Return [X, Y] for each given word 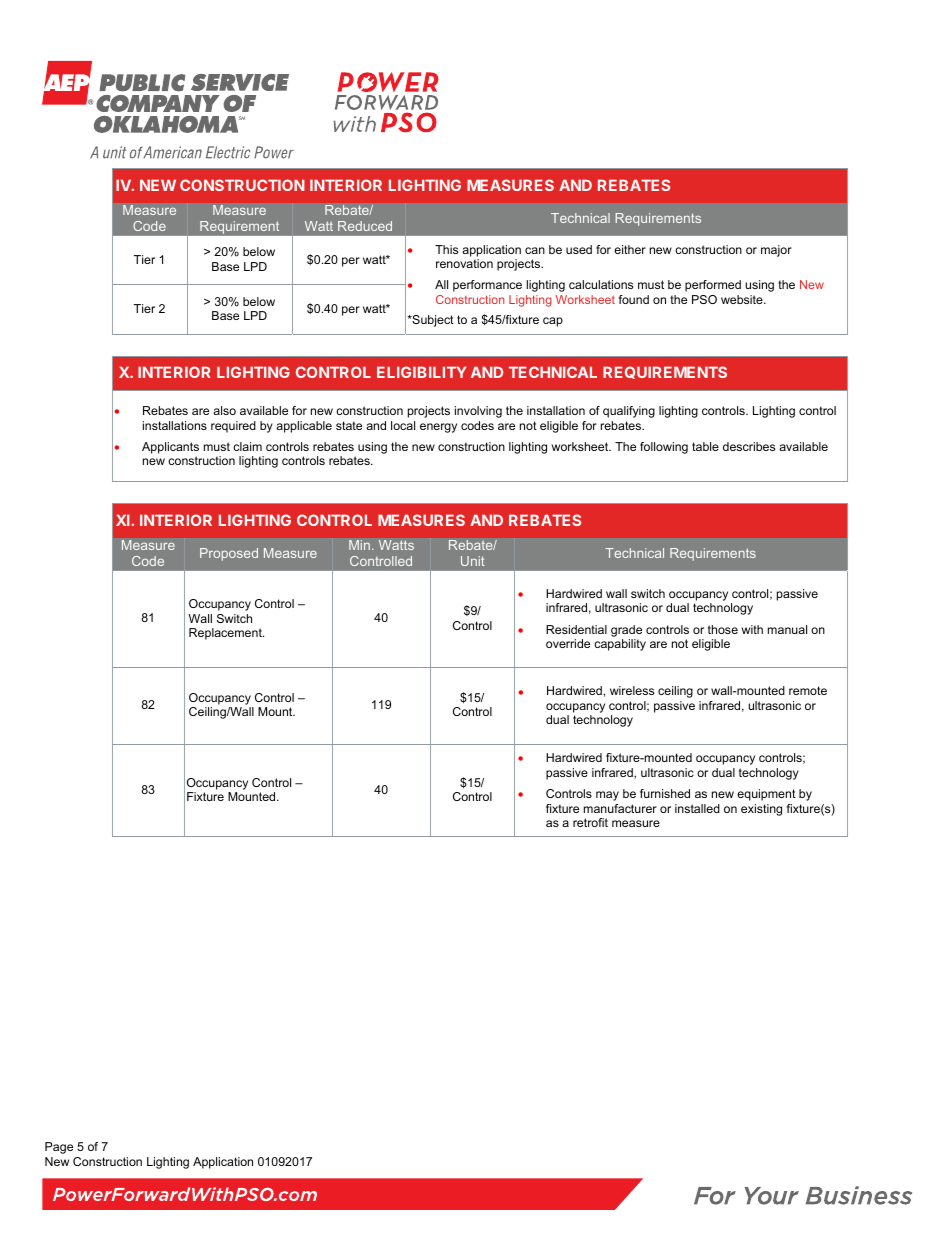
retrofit [590, 822]
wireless [632, 690]
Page [59, 1148]
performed [713, 286]
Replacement [226, 634]
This [446, 249]
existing [761, 810]
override [568, 643]
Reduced [365, 226]
